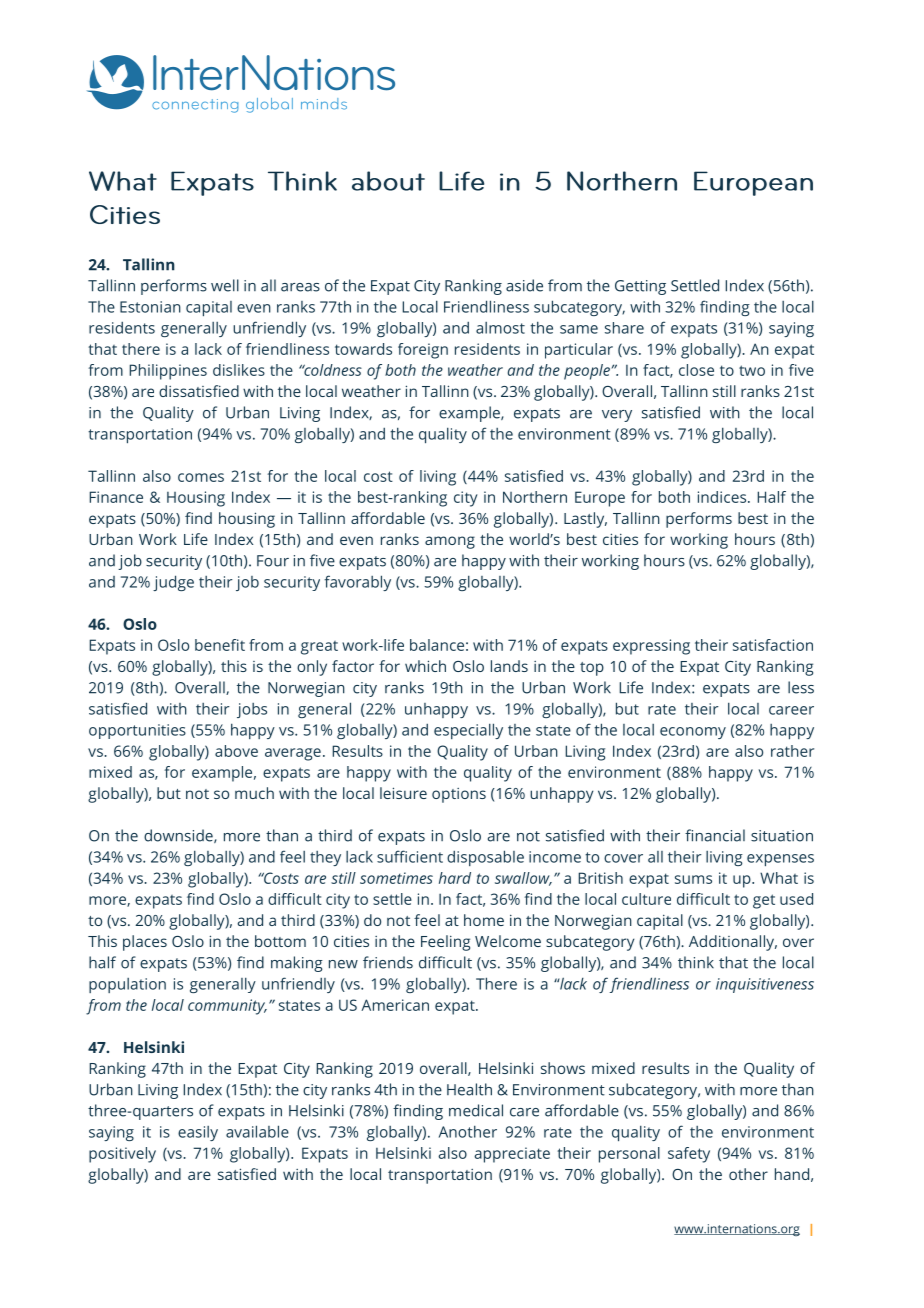 The height and width of the screenshot is (1308, 924). Describe the element at coordinates (179, 836) in the screenshot. I see `downside` at that location.
